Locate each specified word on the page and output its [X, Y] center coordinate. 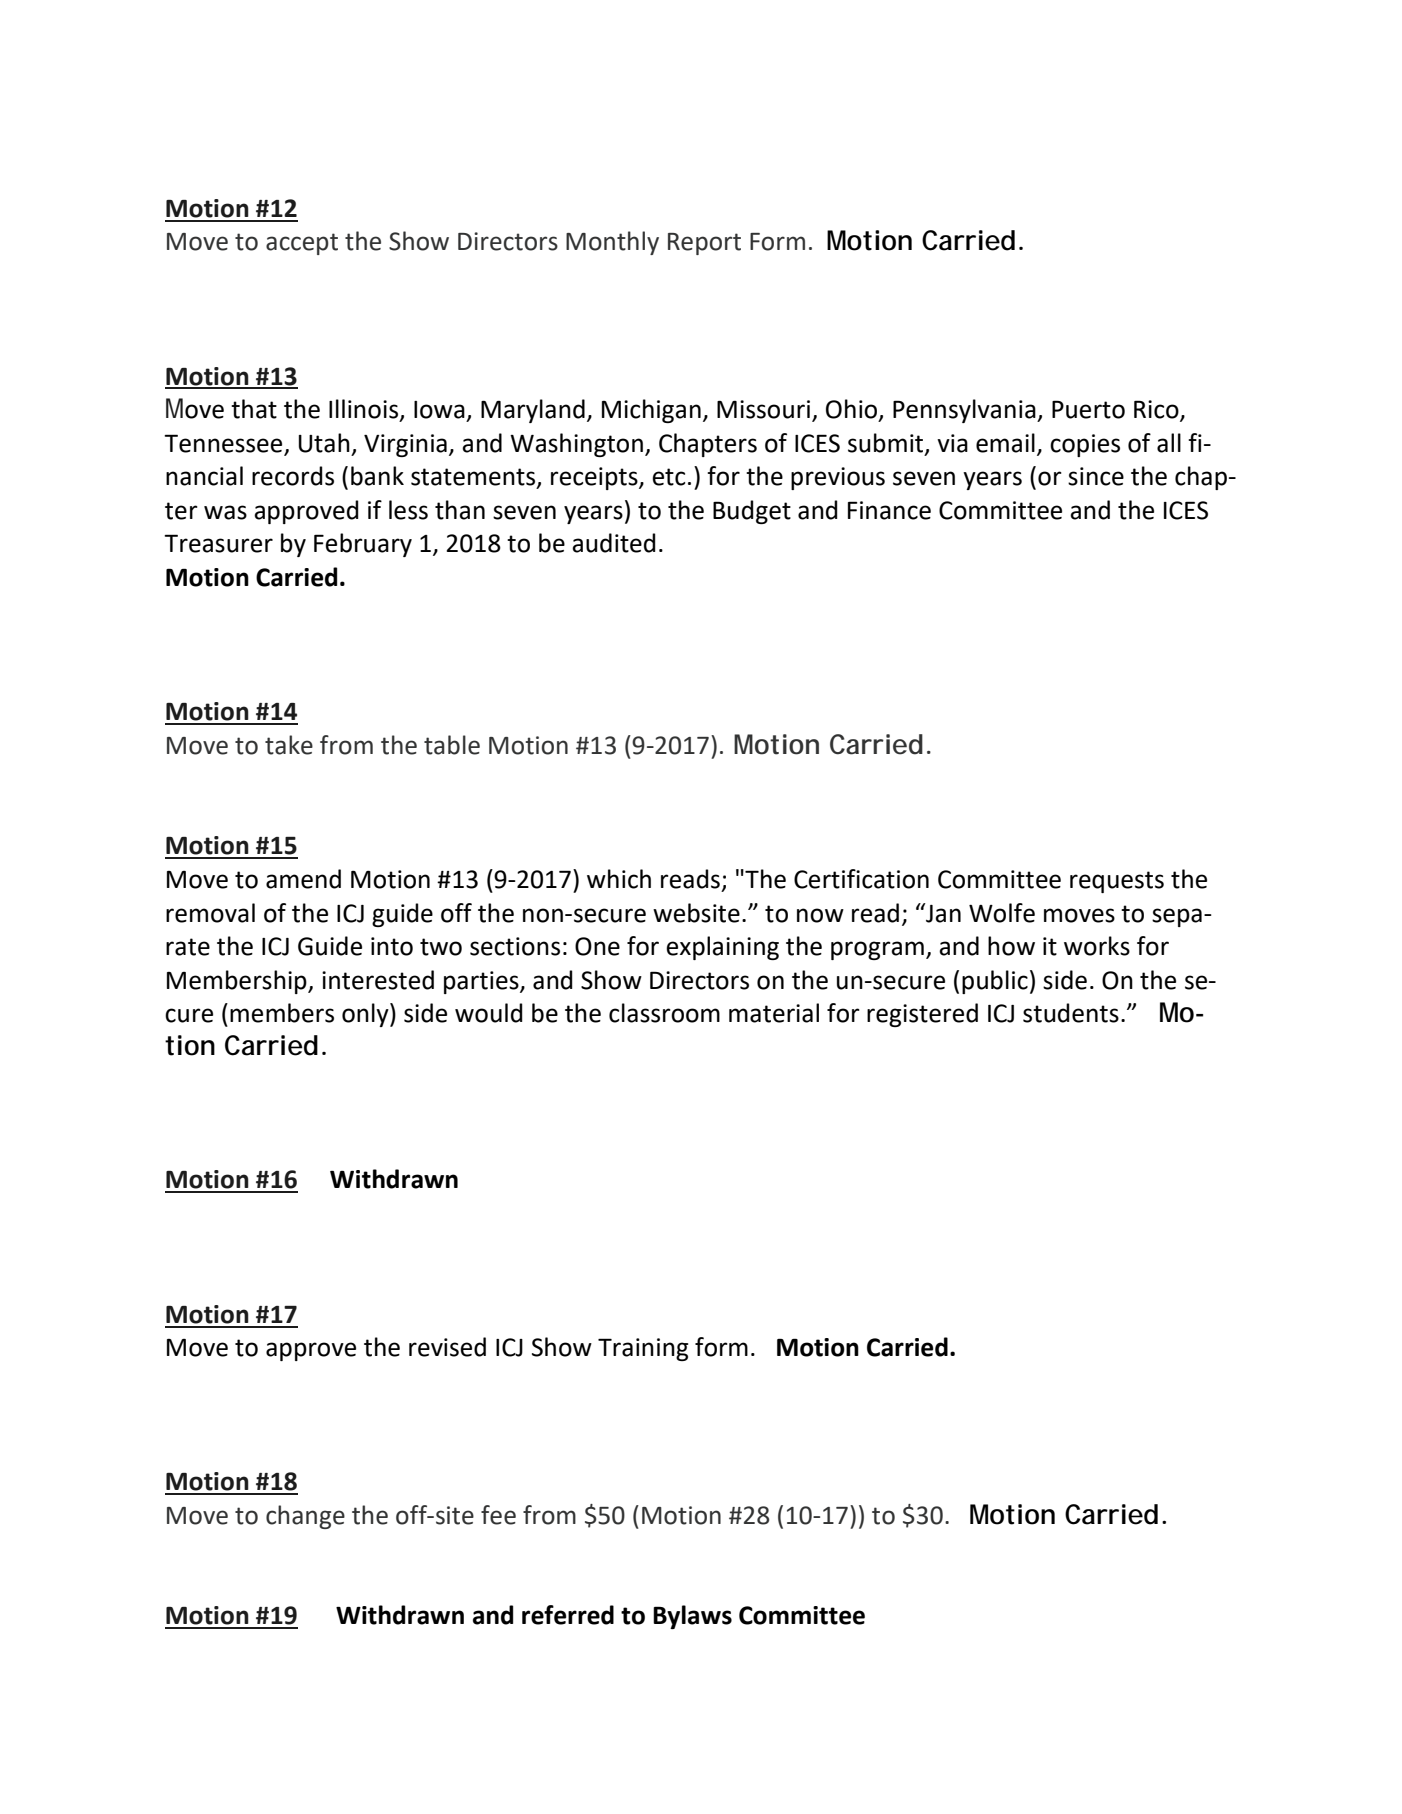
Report [704, 244]
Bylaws [692, 1617]
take [289, 745]
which [619, 879]
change [305, 1517]
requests [1117, 882]
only [366, 1015]
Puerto [1088, 409]
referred [568, 1615]
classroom [664, 1013]
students [1071, 1013]
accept [302, 244]
